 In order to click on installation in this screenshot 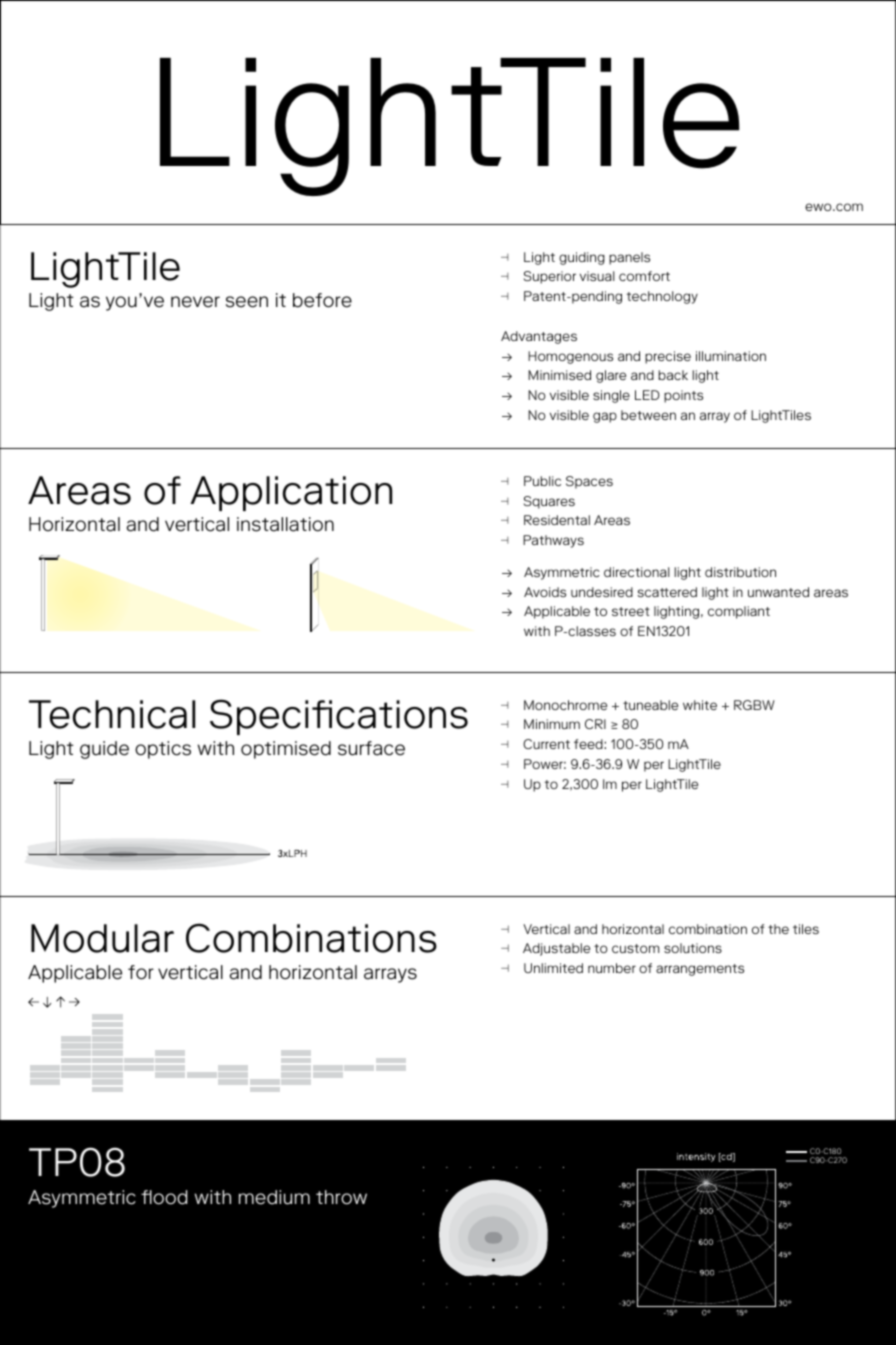, I will do `click(285, 524)`.
